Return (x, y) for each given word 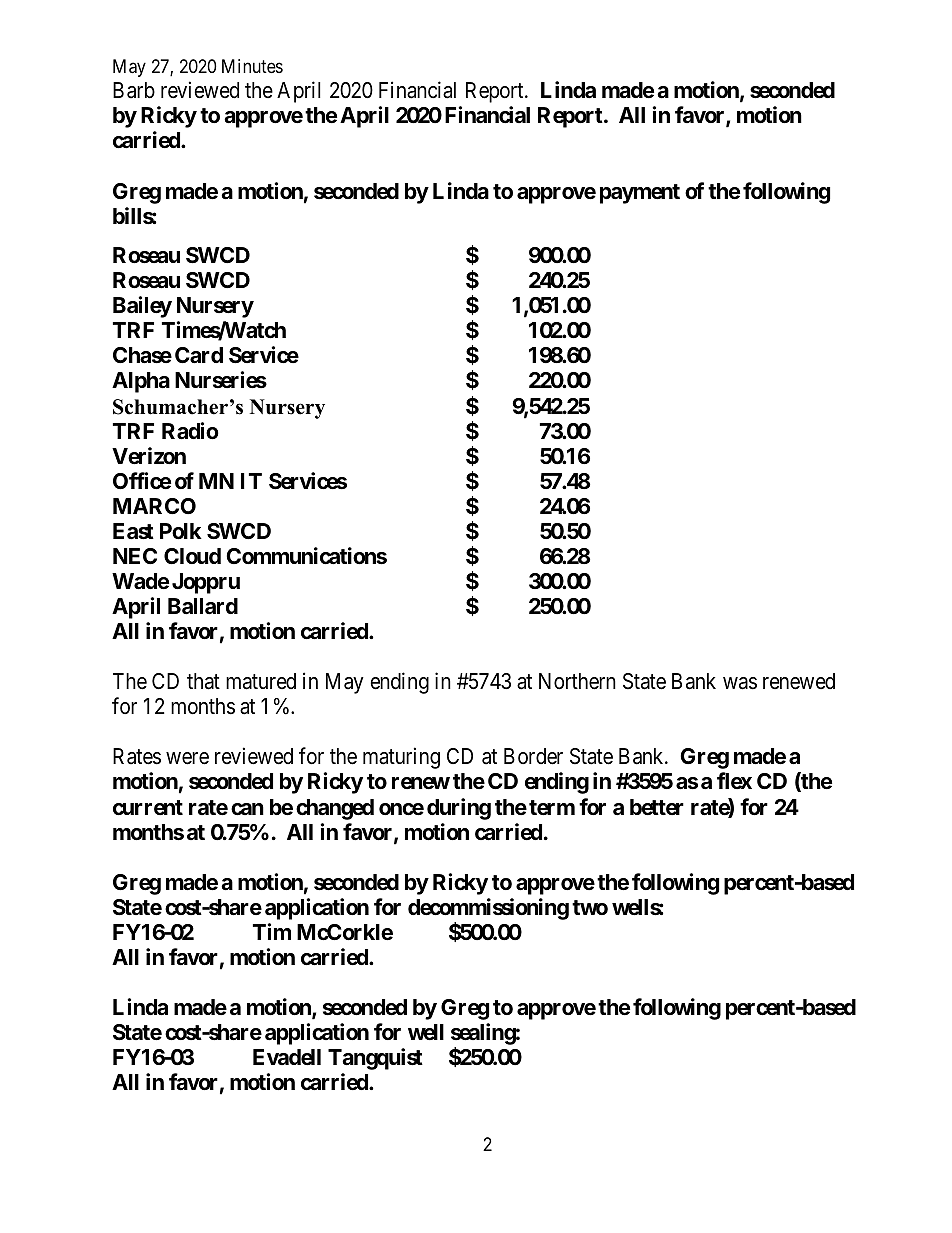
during (459, 809)
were (187, 758)
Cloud (192, 556)
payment (640, 194)
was (740, 683)
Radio (190, 431)
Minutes (252, 66)
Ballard (203, 606)
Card (199, 355)
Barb (134, 90)
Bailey (142, 307)
